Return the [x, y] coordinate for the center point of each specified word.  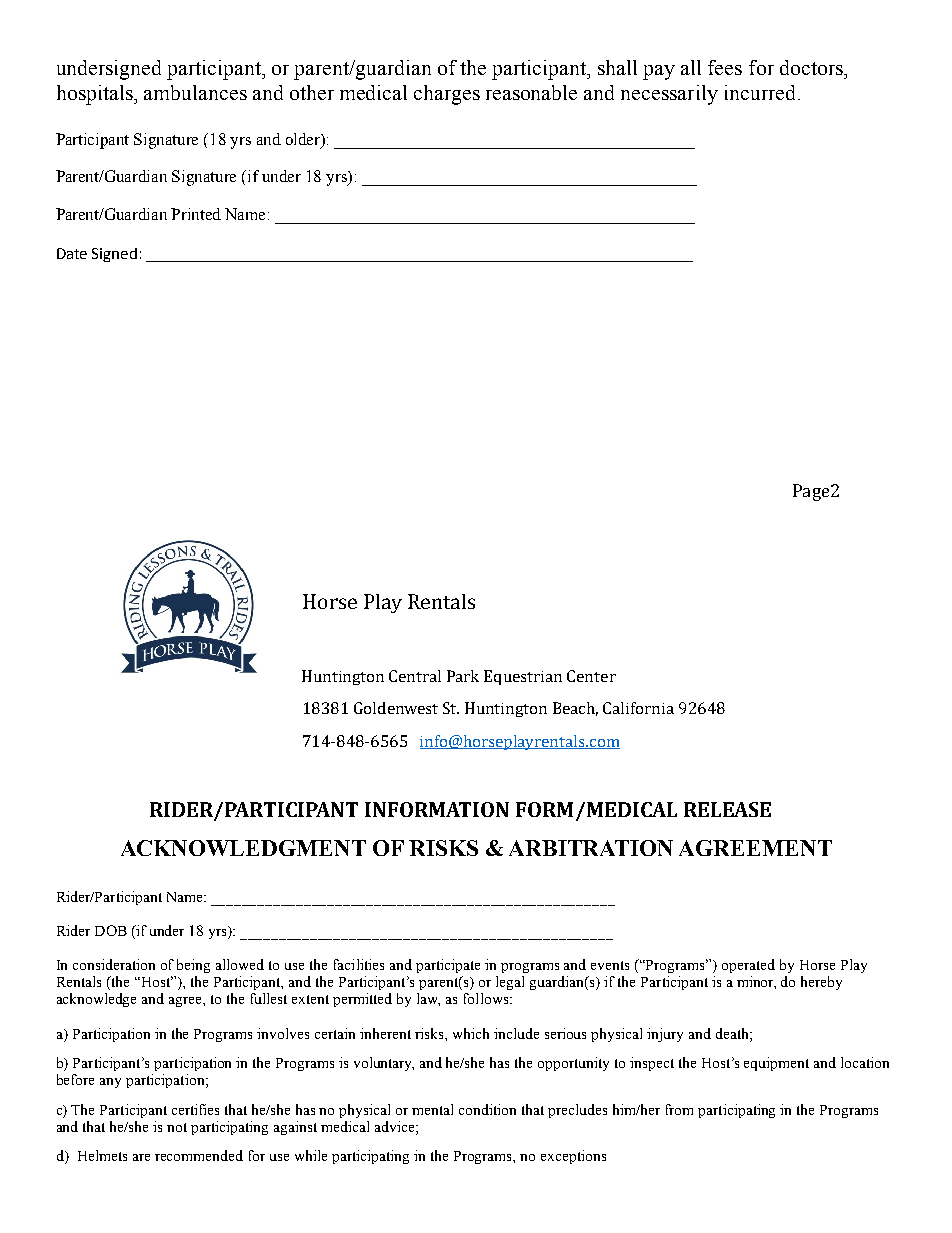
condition [487, 1109]
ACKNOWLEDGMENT [243, 848]
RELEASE [727, 809]
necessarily [669, 95]
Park [463, 676]
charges [447, 95]
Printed [196, 214]
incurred [760, 92]
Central [415, 676]
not [177, 1127]
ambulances [195, 92]
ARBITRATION [591, 848]
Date [72, 253]
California [638, 708]
